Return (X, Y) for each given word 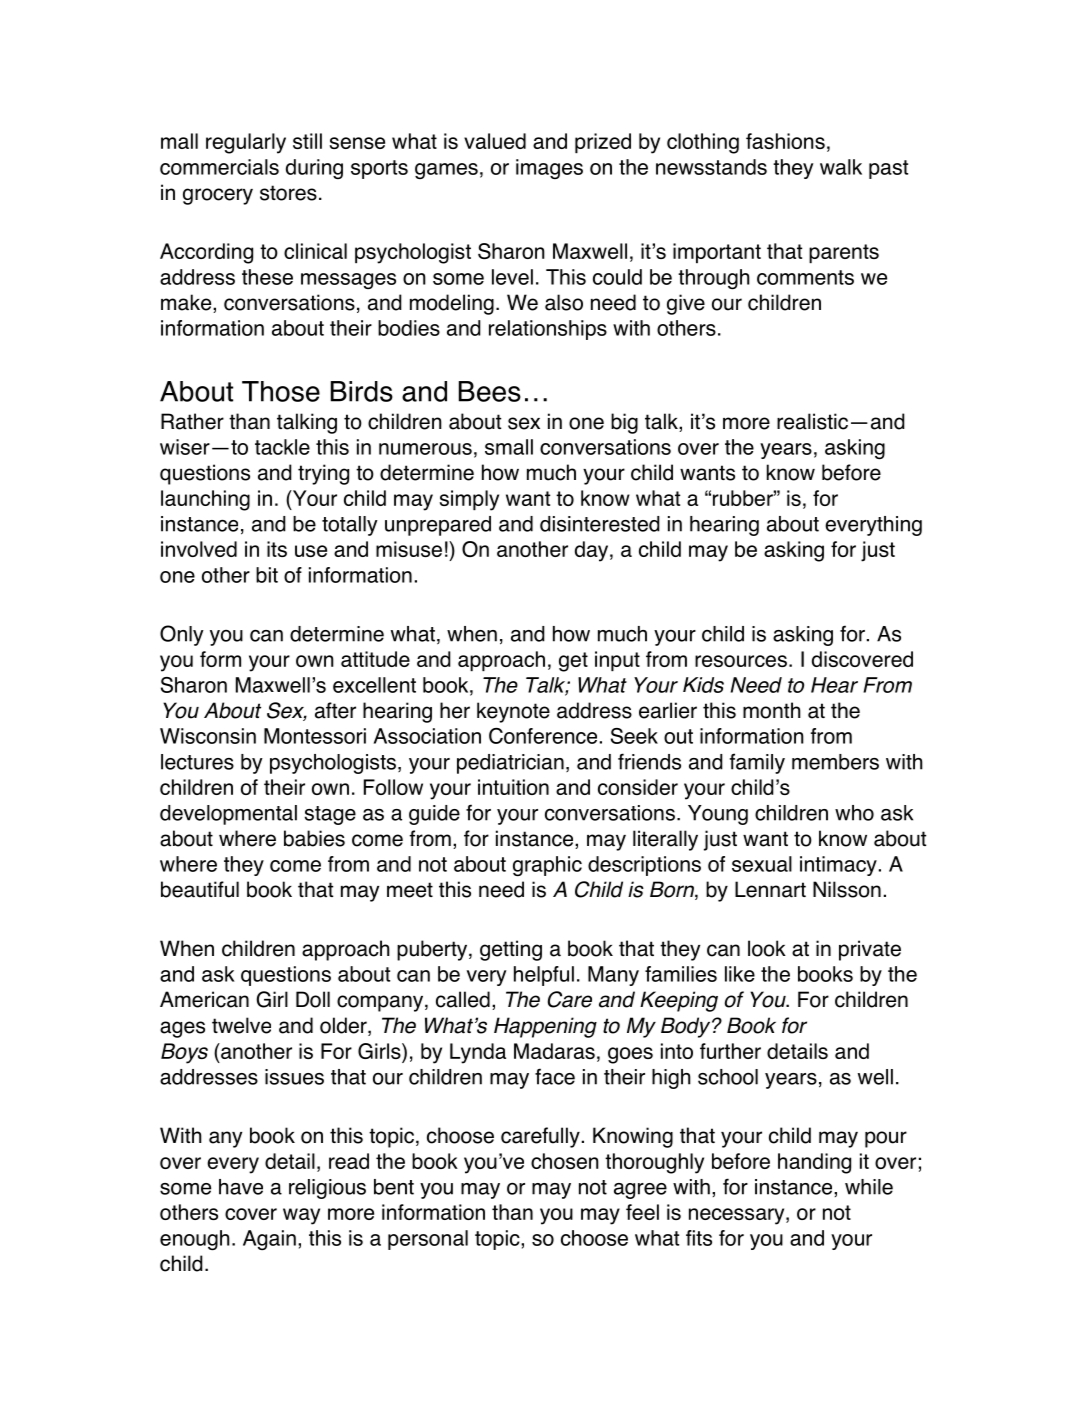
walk (841, 167)
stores (288, 193)
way (301, 1216)
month (772, 710)
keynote (513, 712)
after (335, 710)
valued (495, 141)
